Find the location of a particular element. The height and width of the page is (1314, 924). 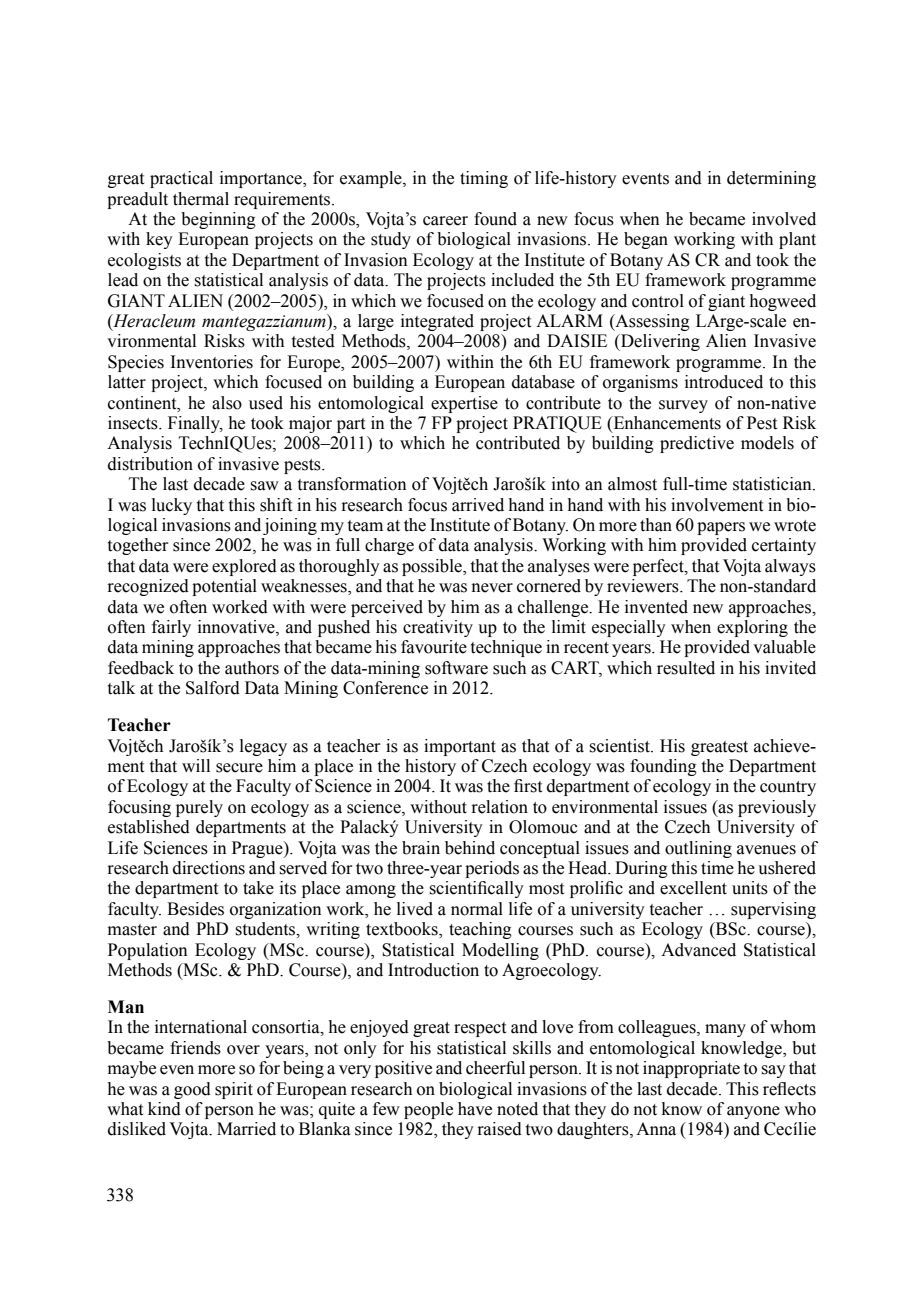

involved is located at coordinates (784, 219).
